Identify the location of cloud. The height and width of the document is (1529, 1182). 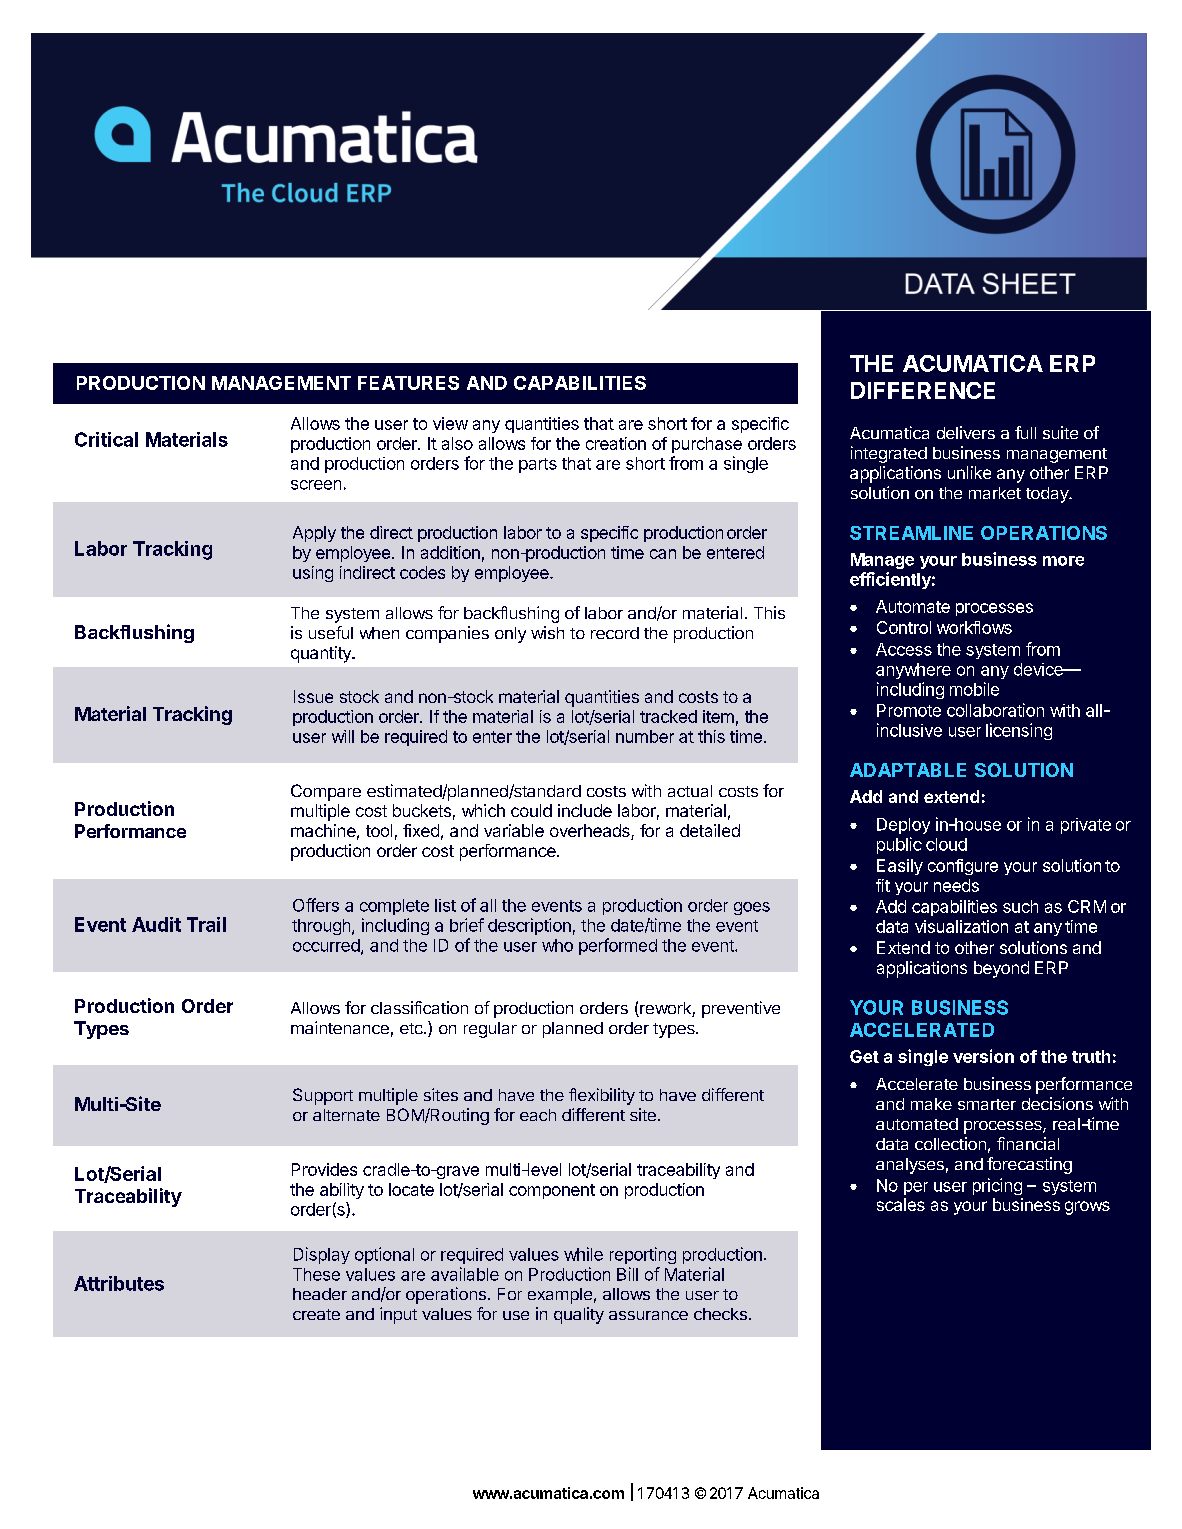
(946, 844).
